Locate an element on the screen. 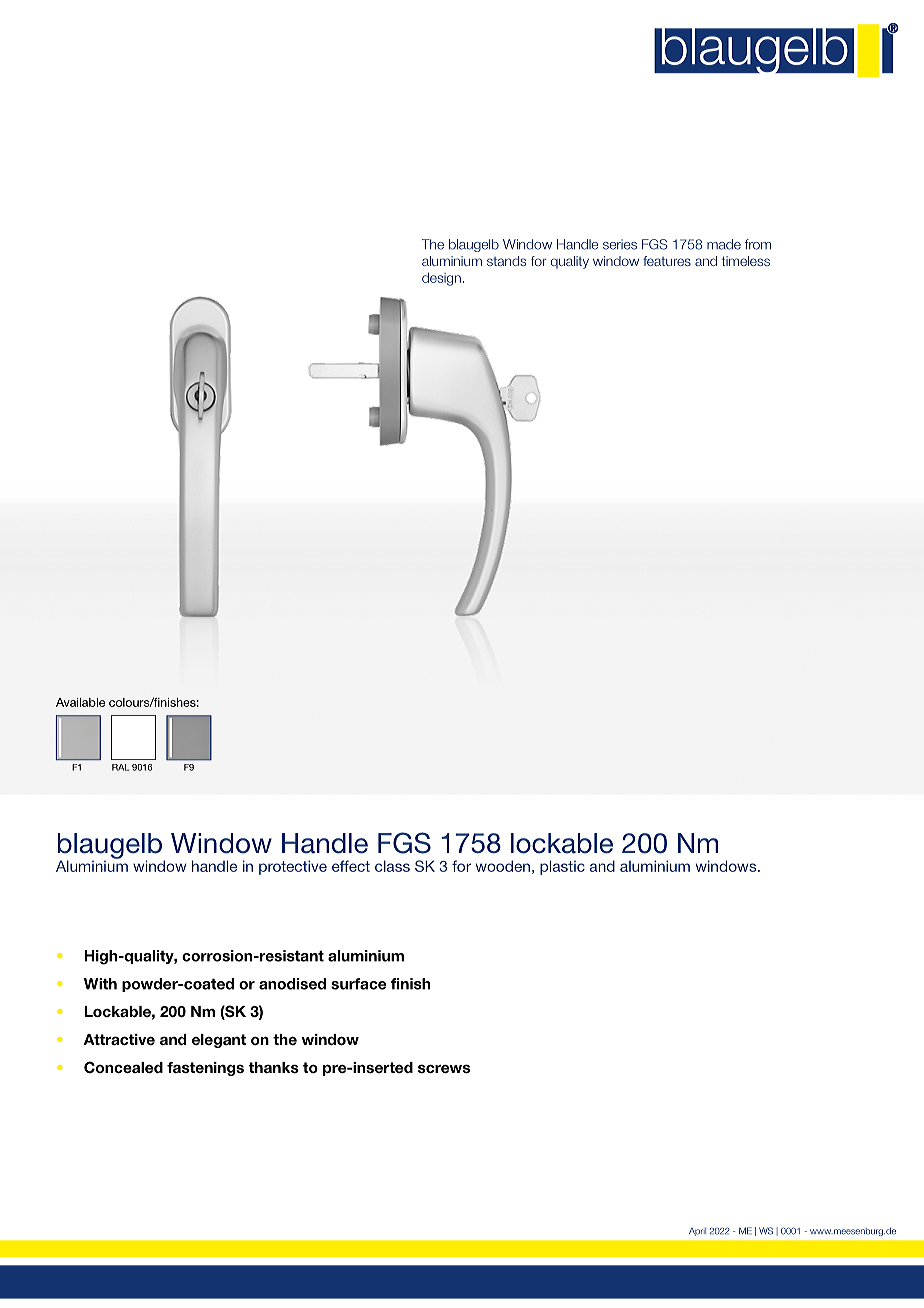 The image size is (924, 1308). wooden is located at coordinates (503, 866).
